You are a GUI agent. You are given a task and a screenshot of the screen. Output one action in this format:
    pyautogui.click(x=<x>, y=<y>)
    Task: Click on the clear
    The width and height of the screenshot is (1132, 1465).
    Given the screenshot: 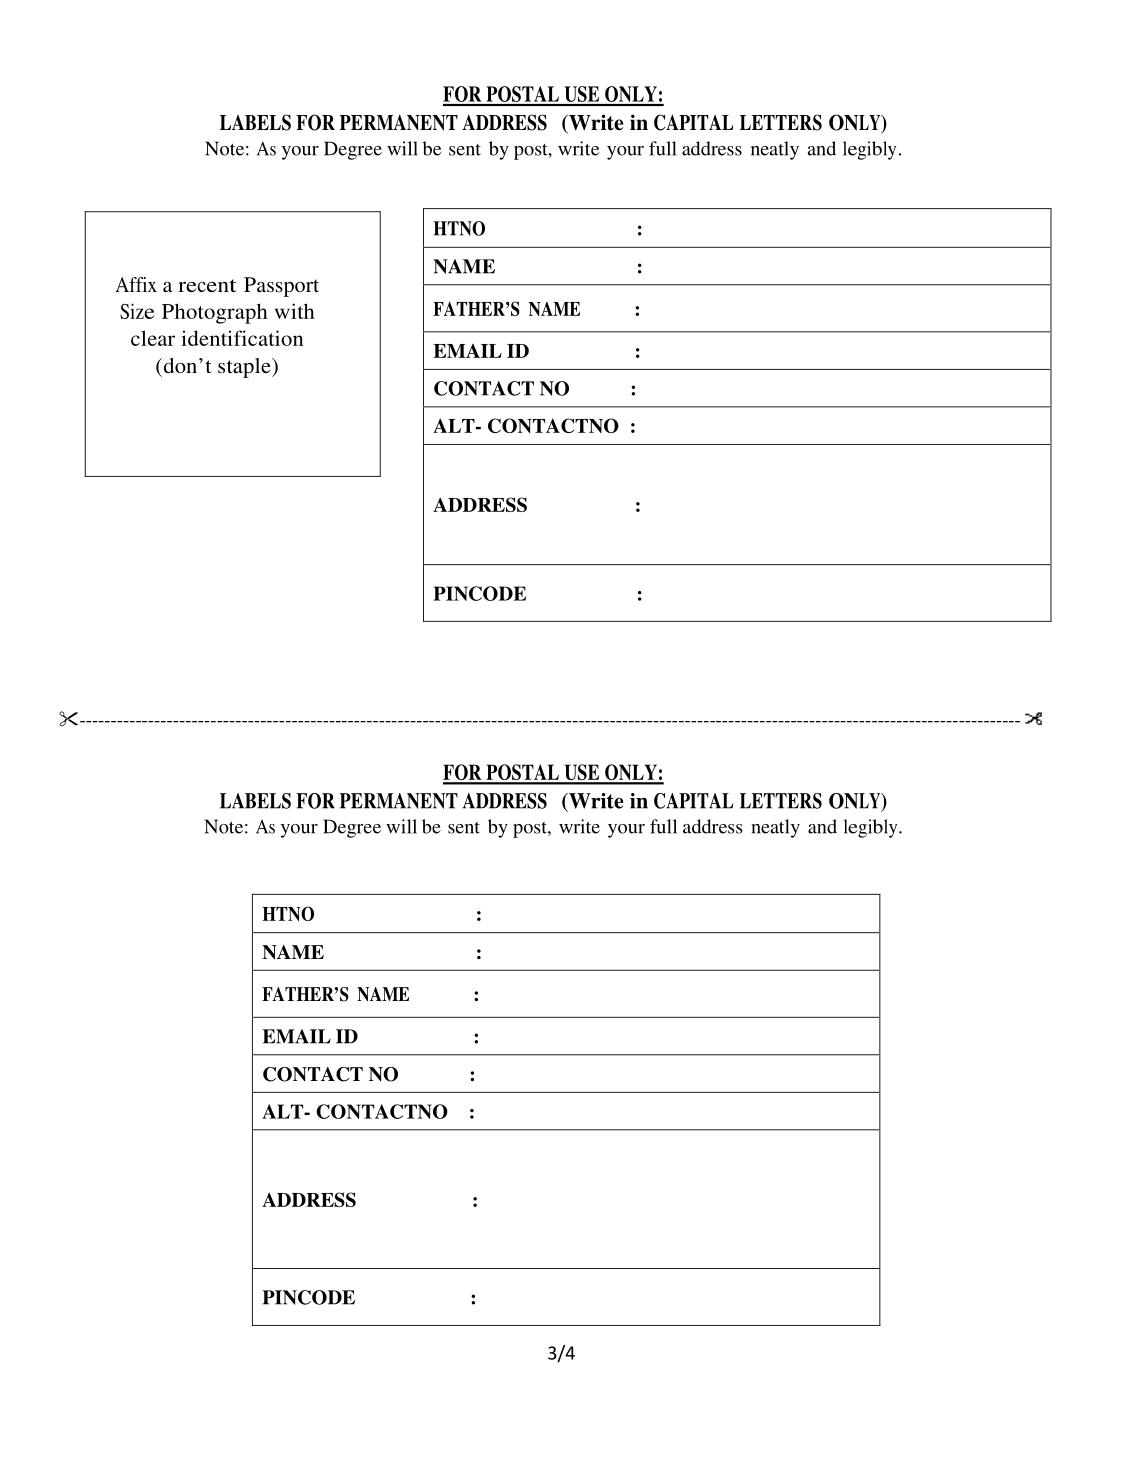 What is the action you would take?
    pyautogui.click(x=153, y=338)
